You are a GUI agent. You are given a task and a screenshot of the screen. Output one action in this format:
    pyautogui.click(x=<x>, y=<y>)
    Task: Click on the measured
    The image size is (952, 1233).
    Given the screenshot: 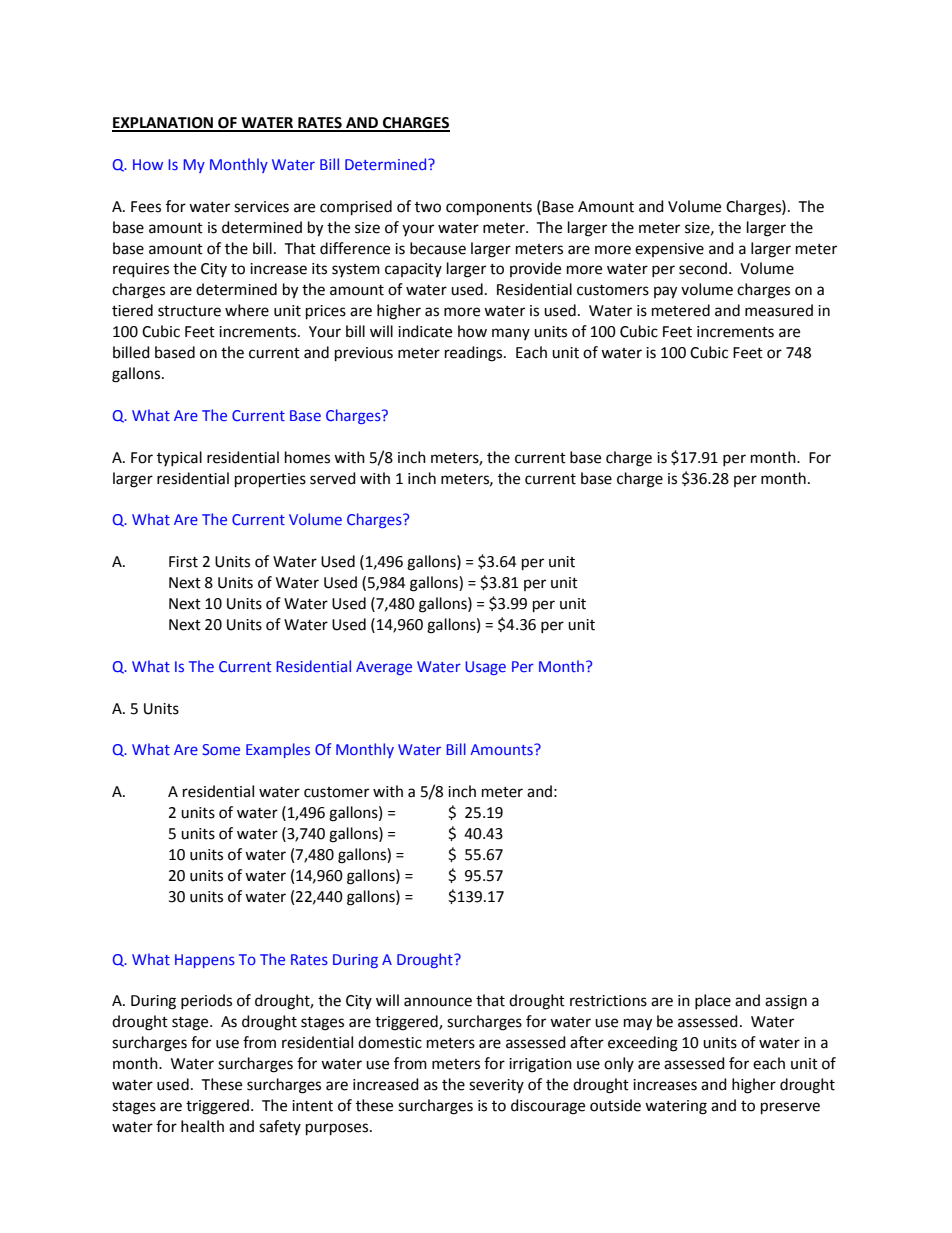 What is the action you would take?
    pyautogui.click(x=779, y=310)
